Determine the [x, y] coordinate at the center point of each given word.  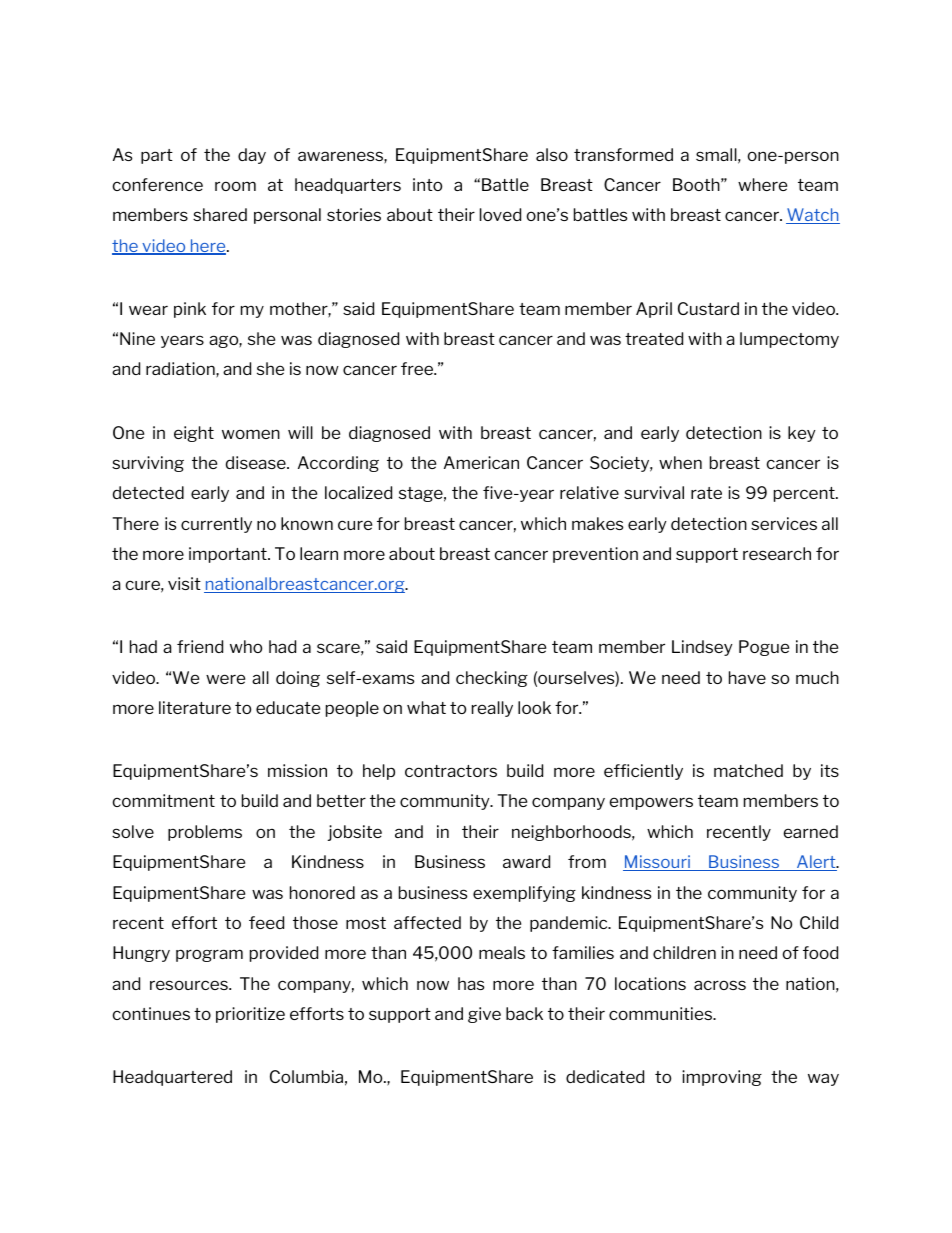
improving [722, 1078]
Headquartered [172, 1078]
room [235, 186]
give [484, 1015]
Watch [813, 216]
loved [500, 214]
